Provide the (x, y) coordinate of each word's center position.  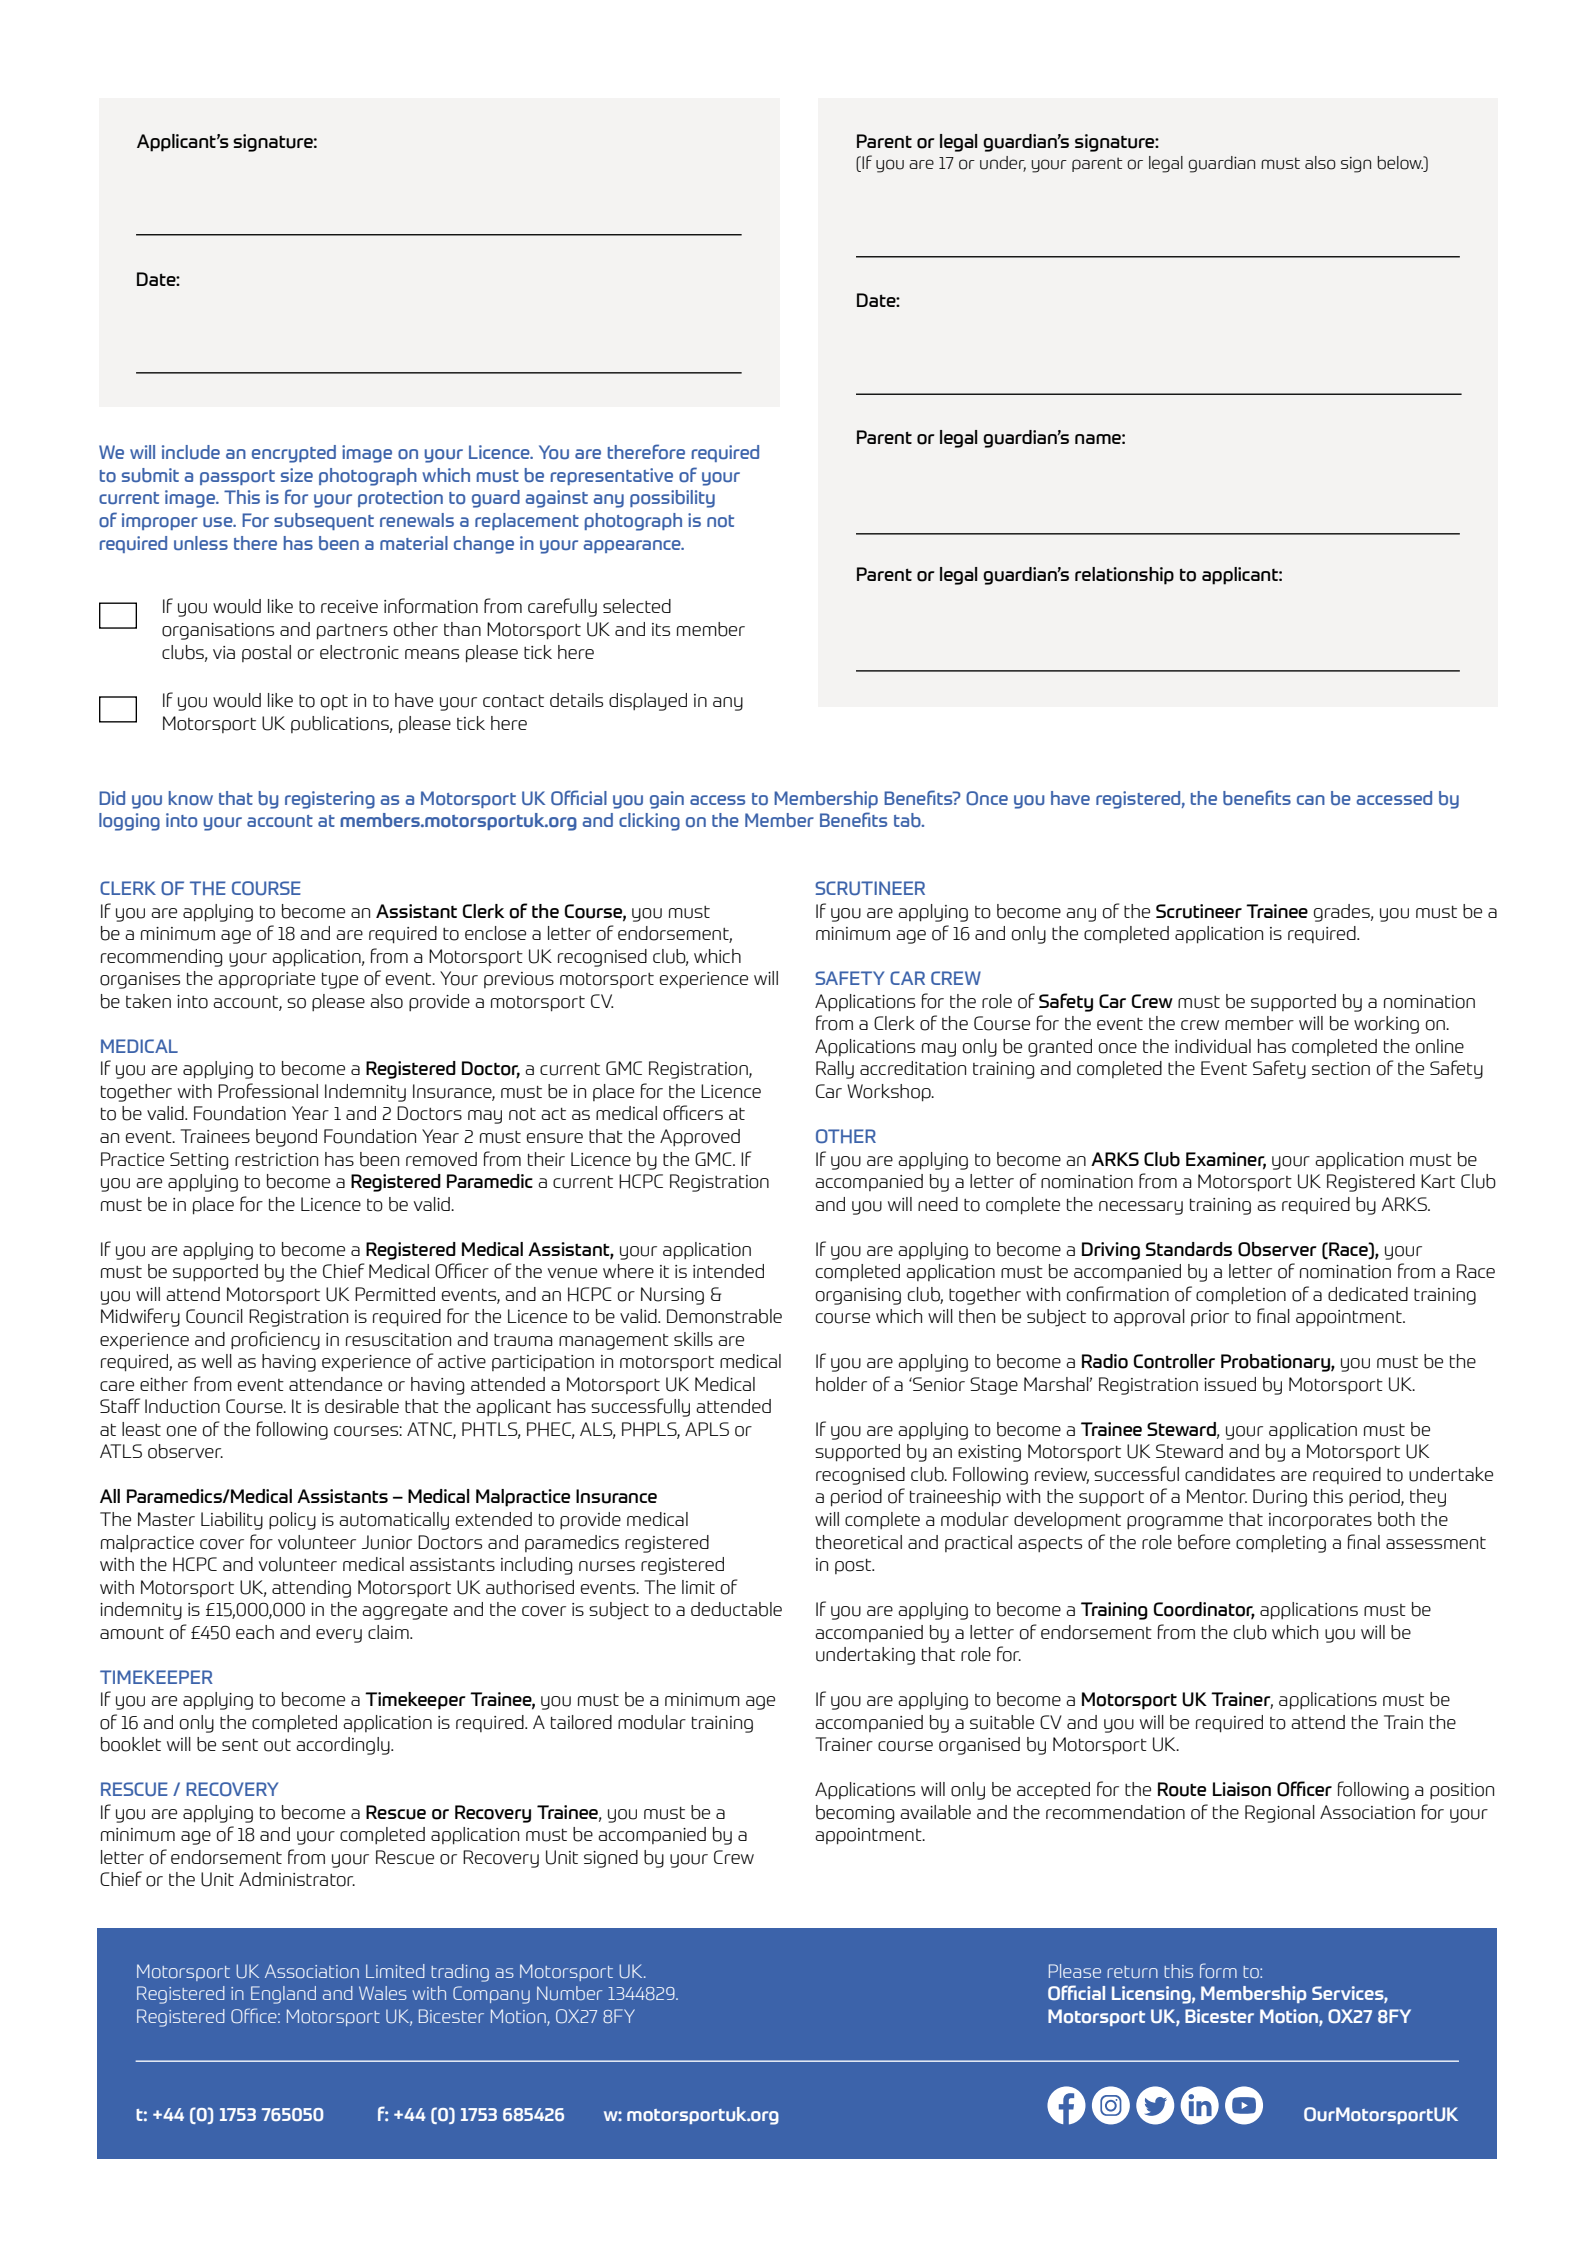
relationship (1124, 576)
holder (841, 1384)
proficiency (275, 1340)
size (297, 475)
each (255, 1632)
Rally (835, 1070)
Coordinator (1204, 1610)
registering (330, 800)
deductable (736, 1609)
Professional (268, 1091)
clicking (649, 822)
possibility (672, 499)
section (1341, 1069)
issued (1230, 1384)
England (283, 1995)
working (1386, 1025)
